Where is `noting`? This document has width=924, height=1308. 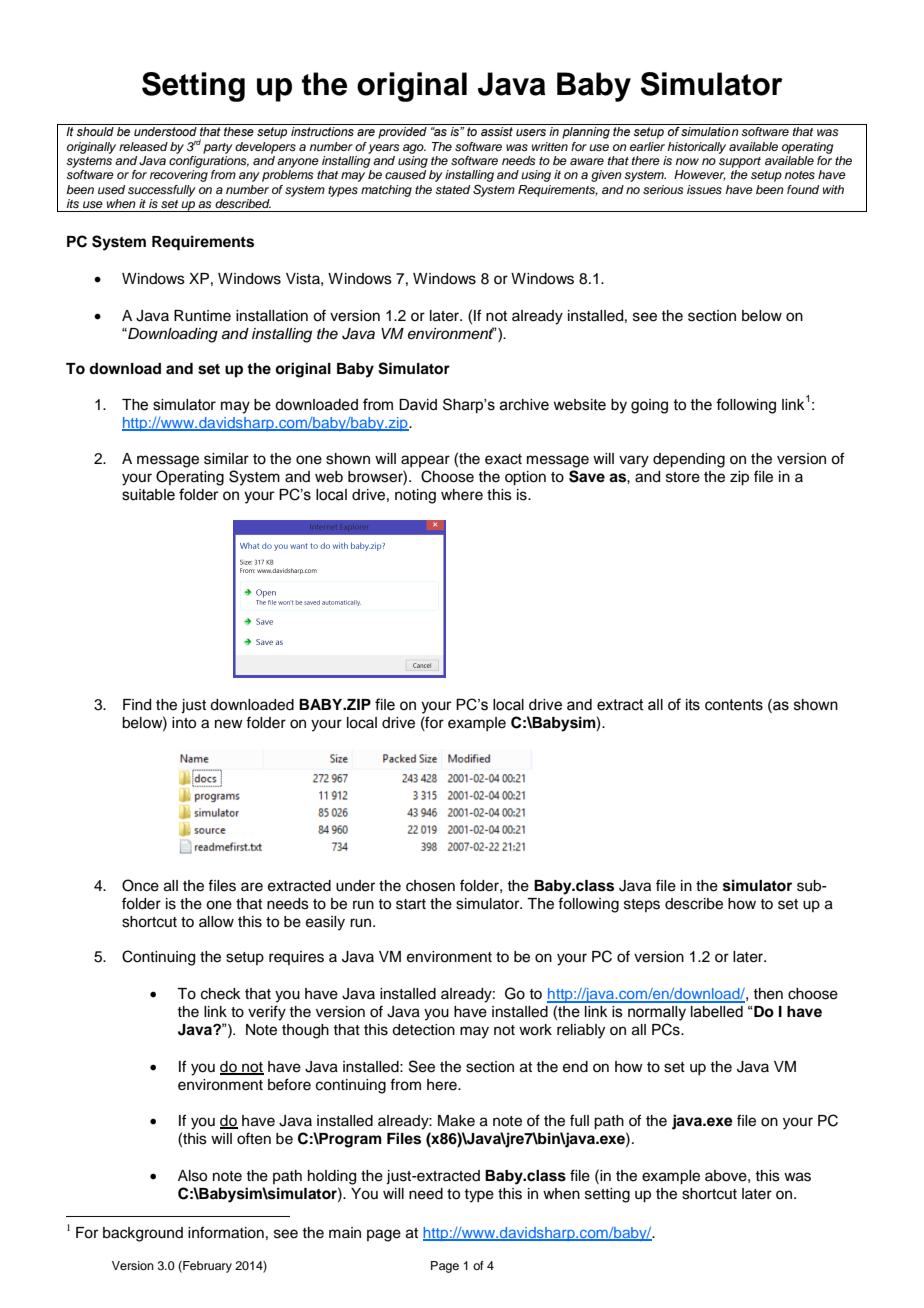
noting is located at coordinates (415, 496).
